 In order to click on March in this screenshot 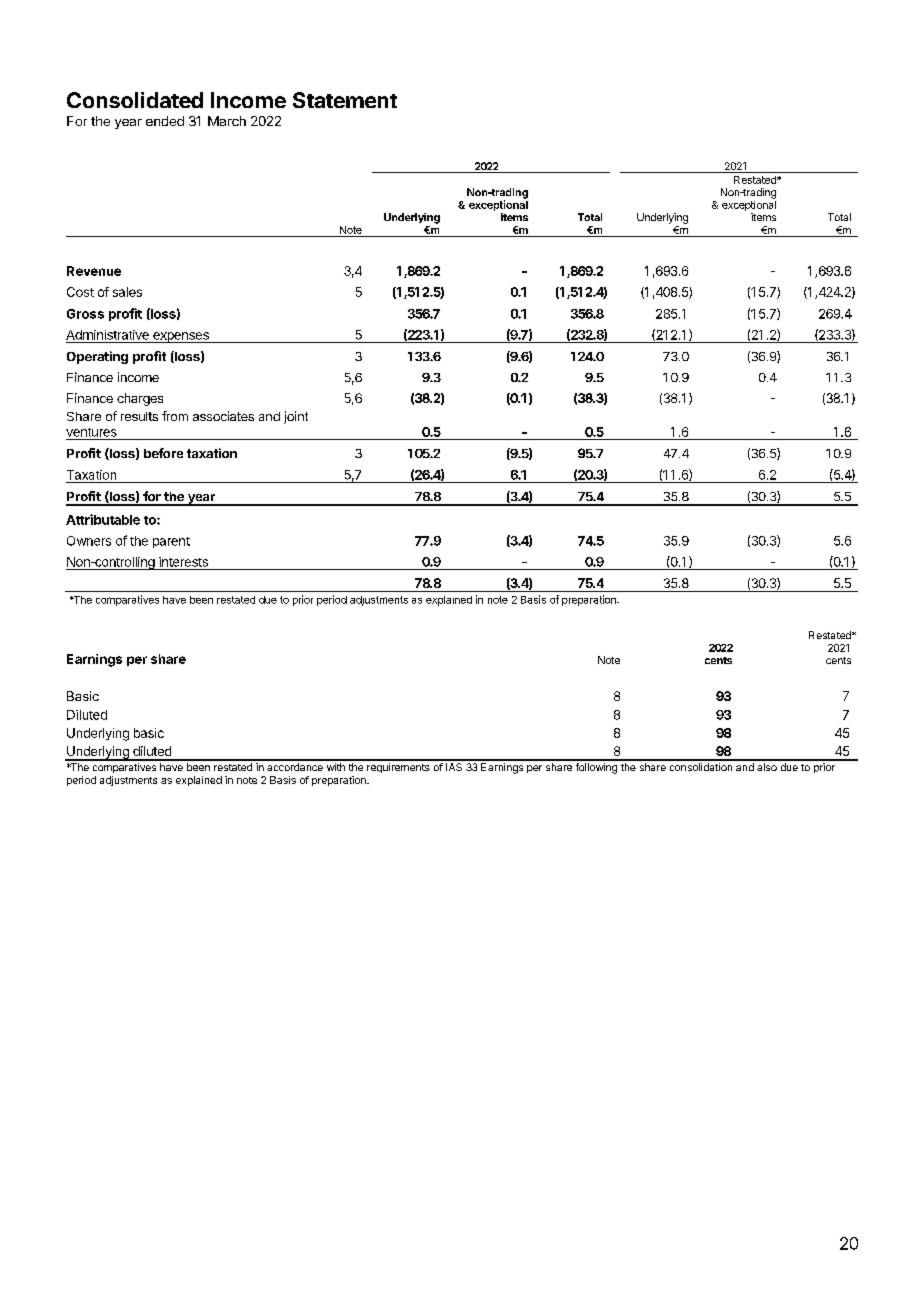, I will do `click(227, 121)`.
